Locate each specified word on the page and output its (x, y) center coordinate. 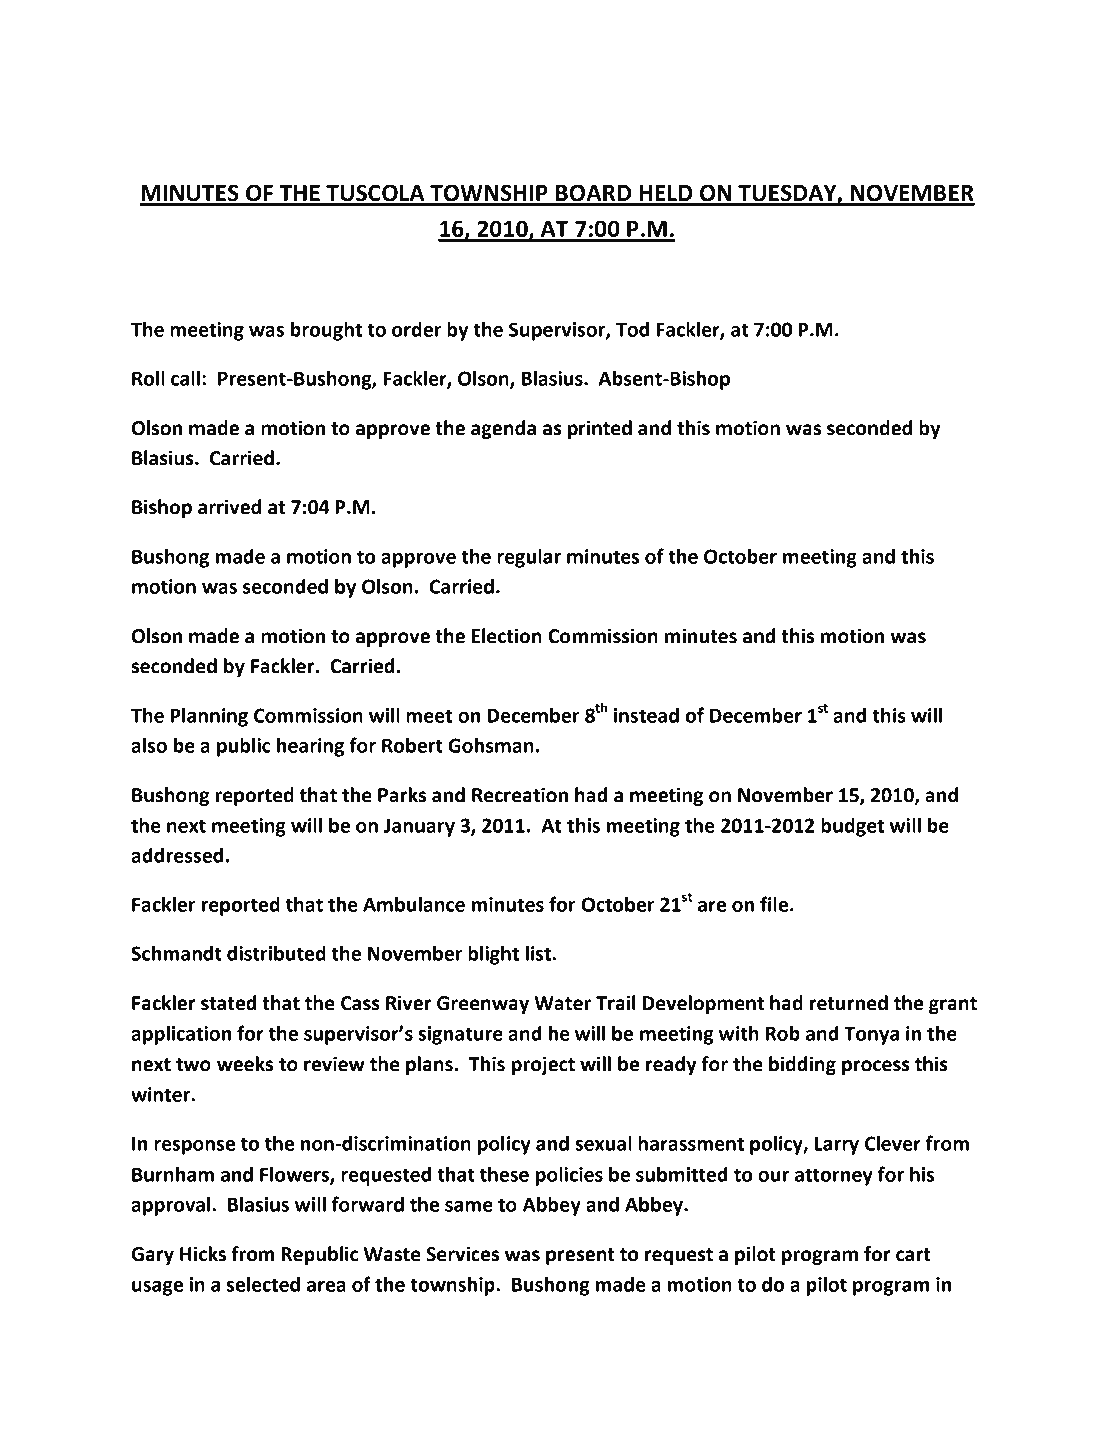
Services (462, 1254)
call (185, 378)
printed (600, 429)
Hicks (203, 1254)
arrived (229, 507)
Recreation (520, 795)
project (543, 1065)
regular (529, 558)
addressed (177, 855)
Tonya (871, 1036)
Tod (632, 329)
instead (646, 715)
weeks (245, 1064)
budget (852, 827)
